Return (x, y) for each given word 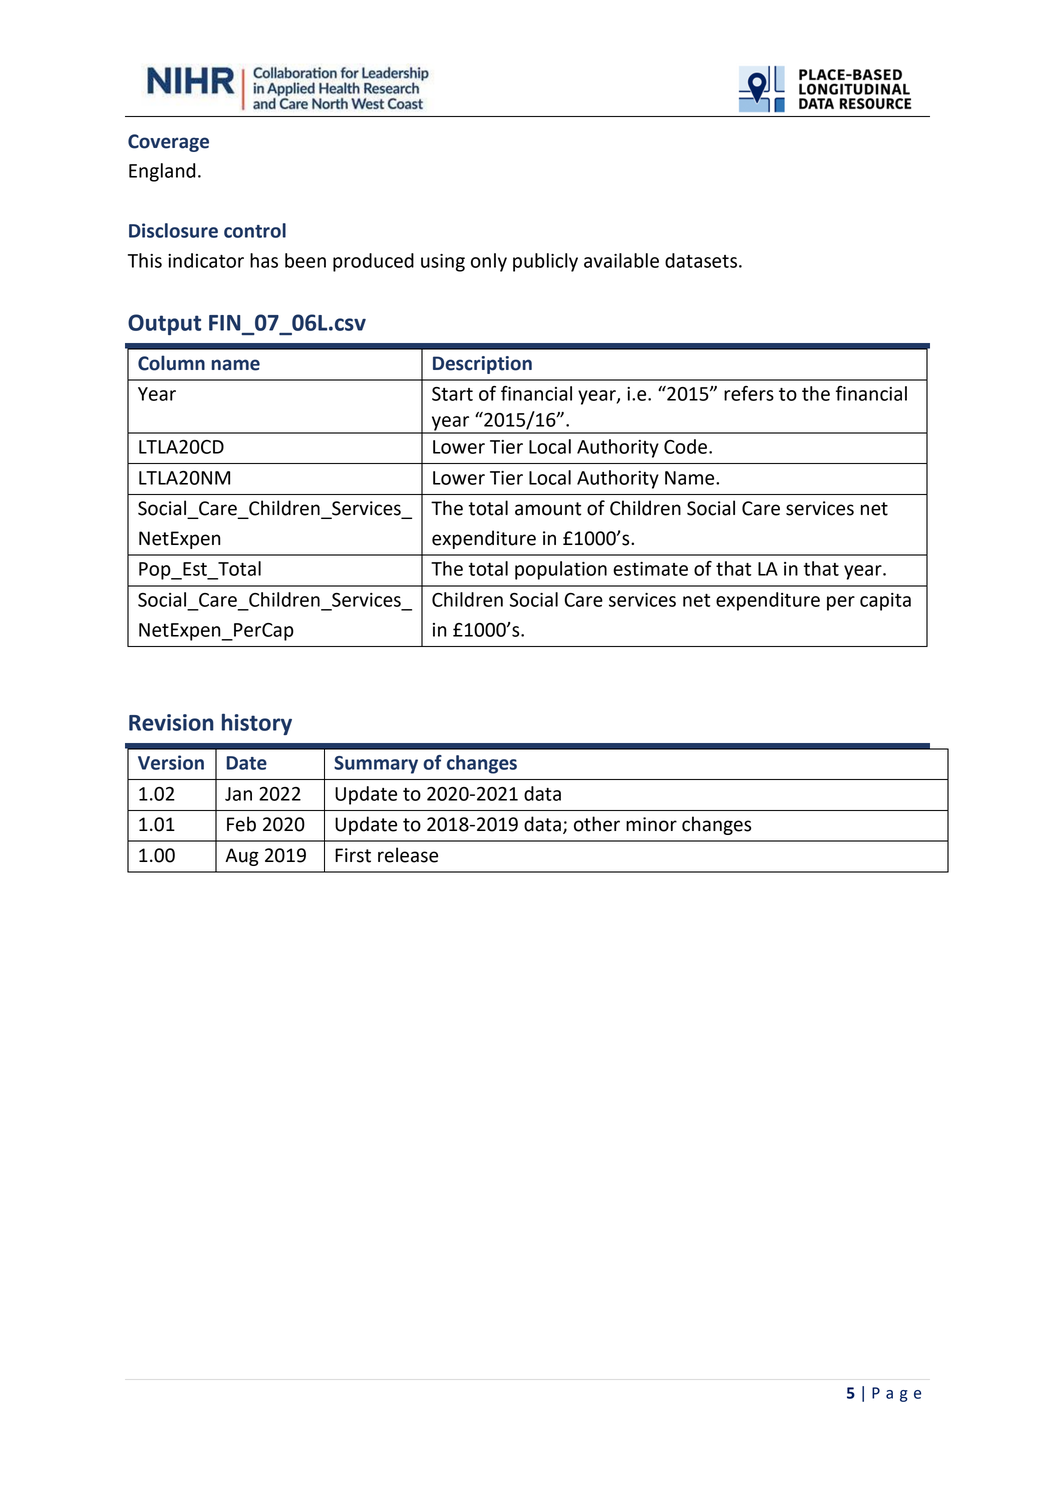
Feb (241, 824)
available (621, 260)
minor (651, 824)
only (489, 262)
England (162, 172)
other (597, 824)
